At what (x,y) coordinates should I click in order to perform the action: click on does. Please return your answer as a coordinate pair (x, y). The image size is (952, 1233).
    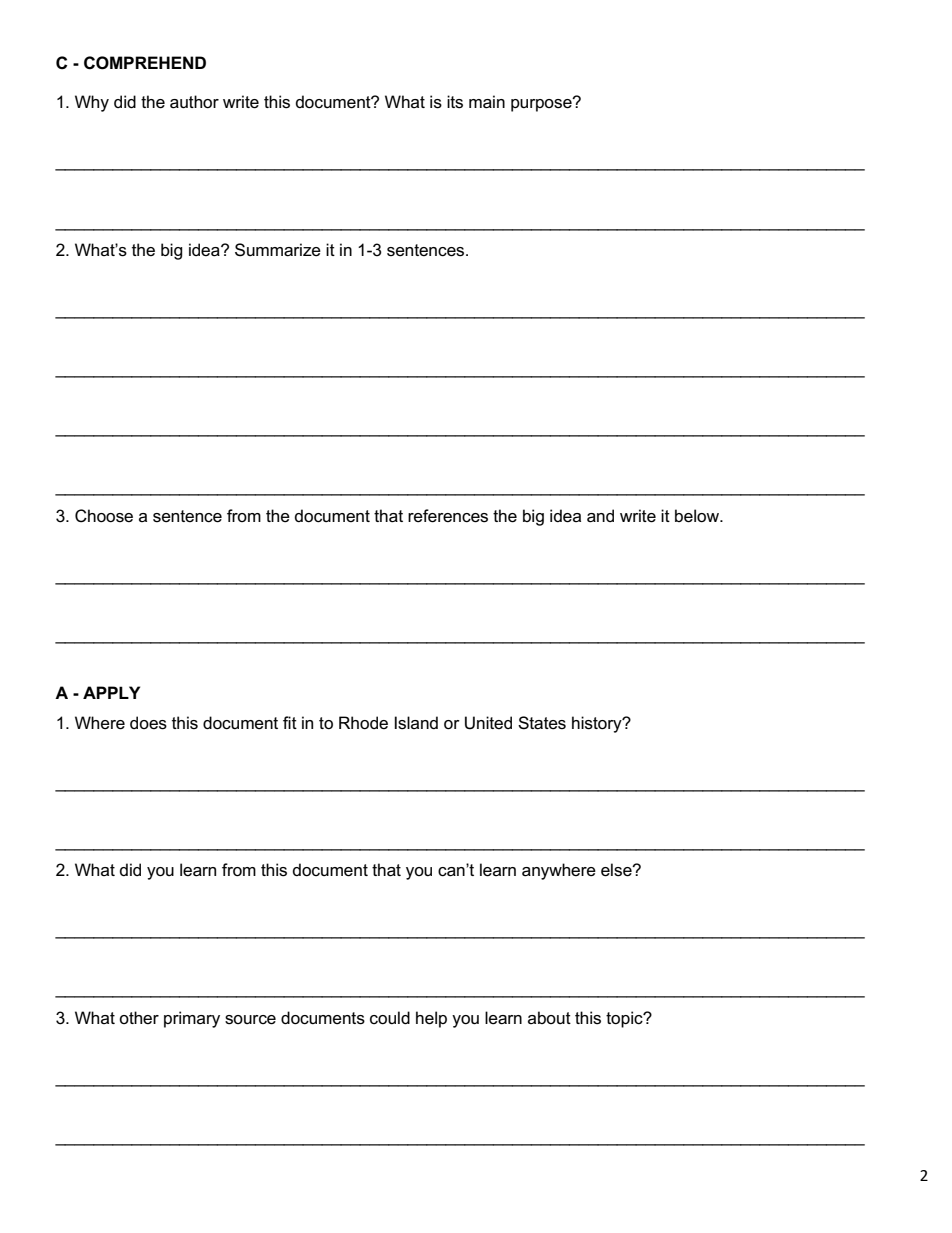
    Looking at the image, I should click on (148, 723).
